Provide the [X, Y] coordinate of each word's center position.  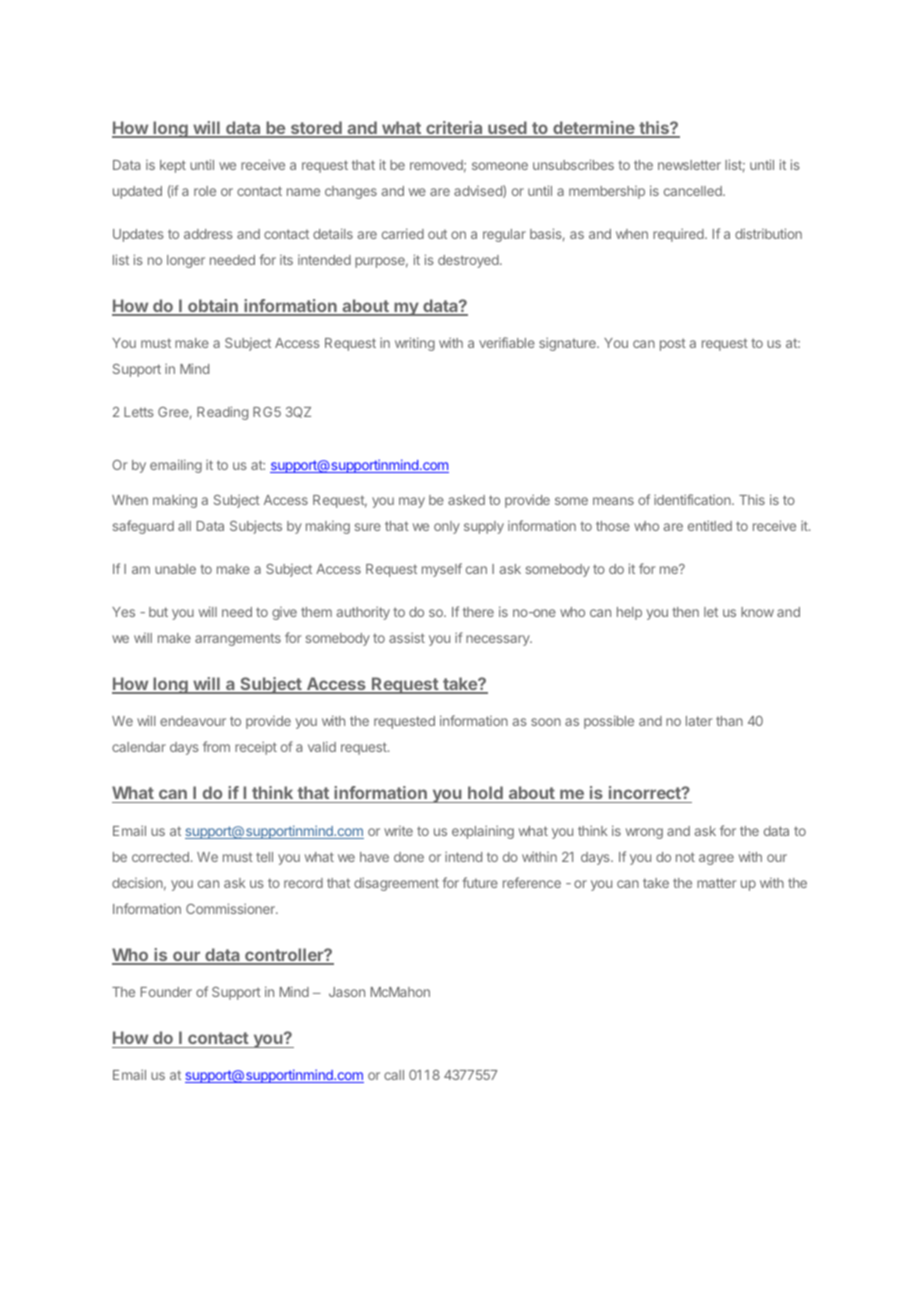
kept [173, 166]
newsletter [689, 165]
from [216, 746]
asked [466, 500]
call [394, 1075]
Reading [222, 413]
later [699, 721]
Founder [166, 992]
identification [693, 499]
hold [485, 792]
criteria [454, 129]
